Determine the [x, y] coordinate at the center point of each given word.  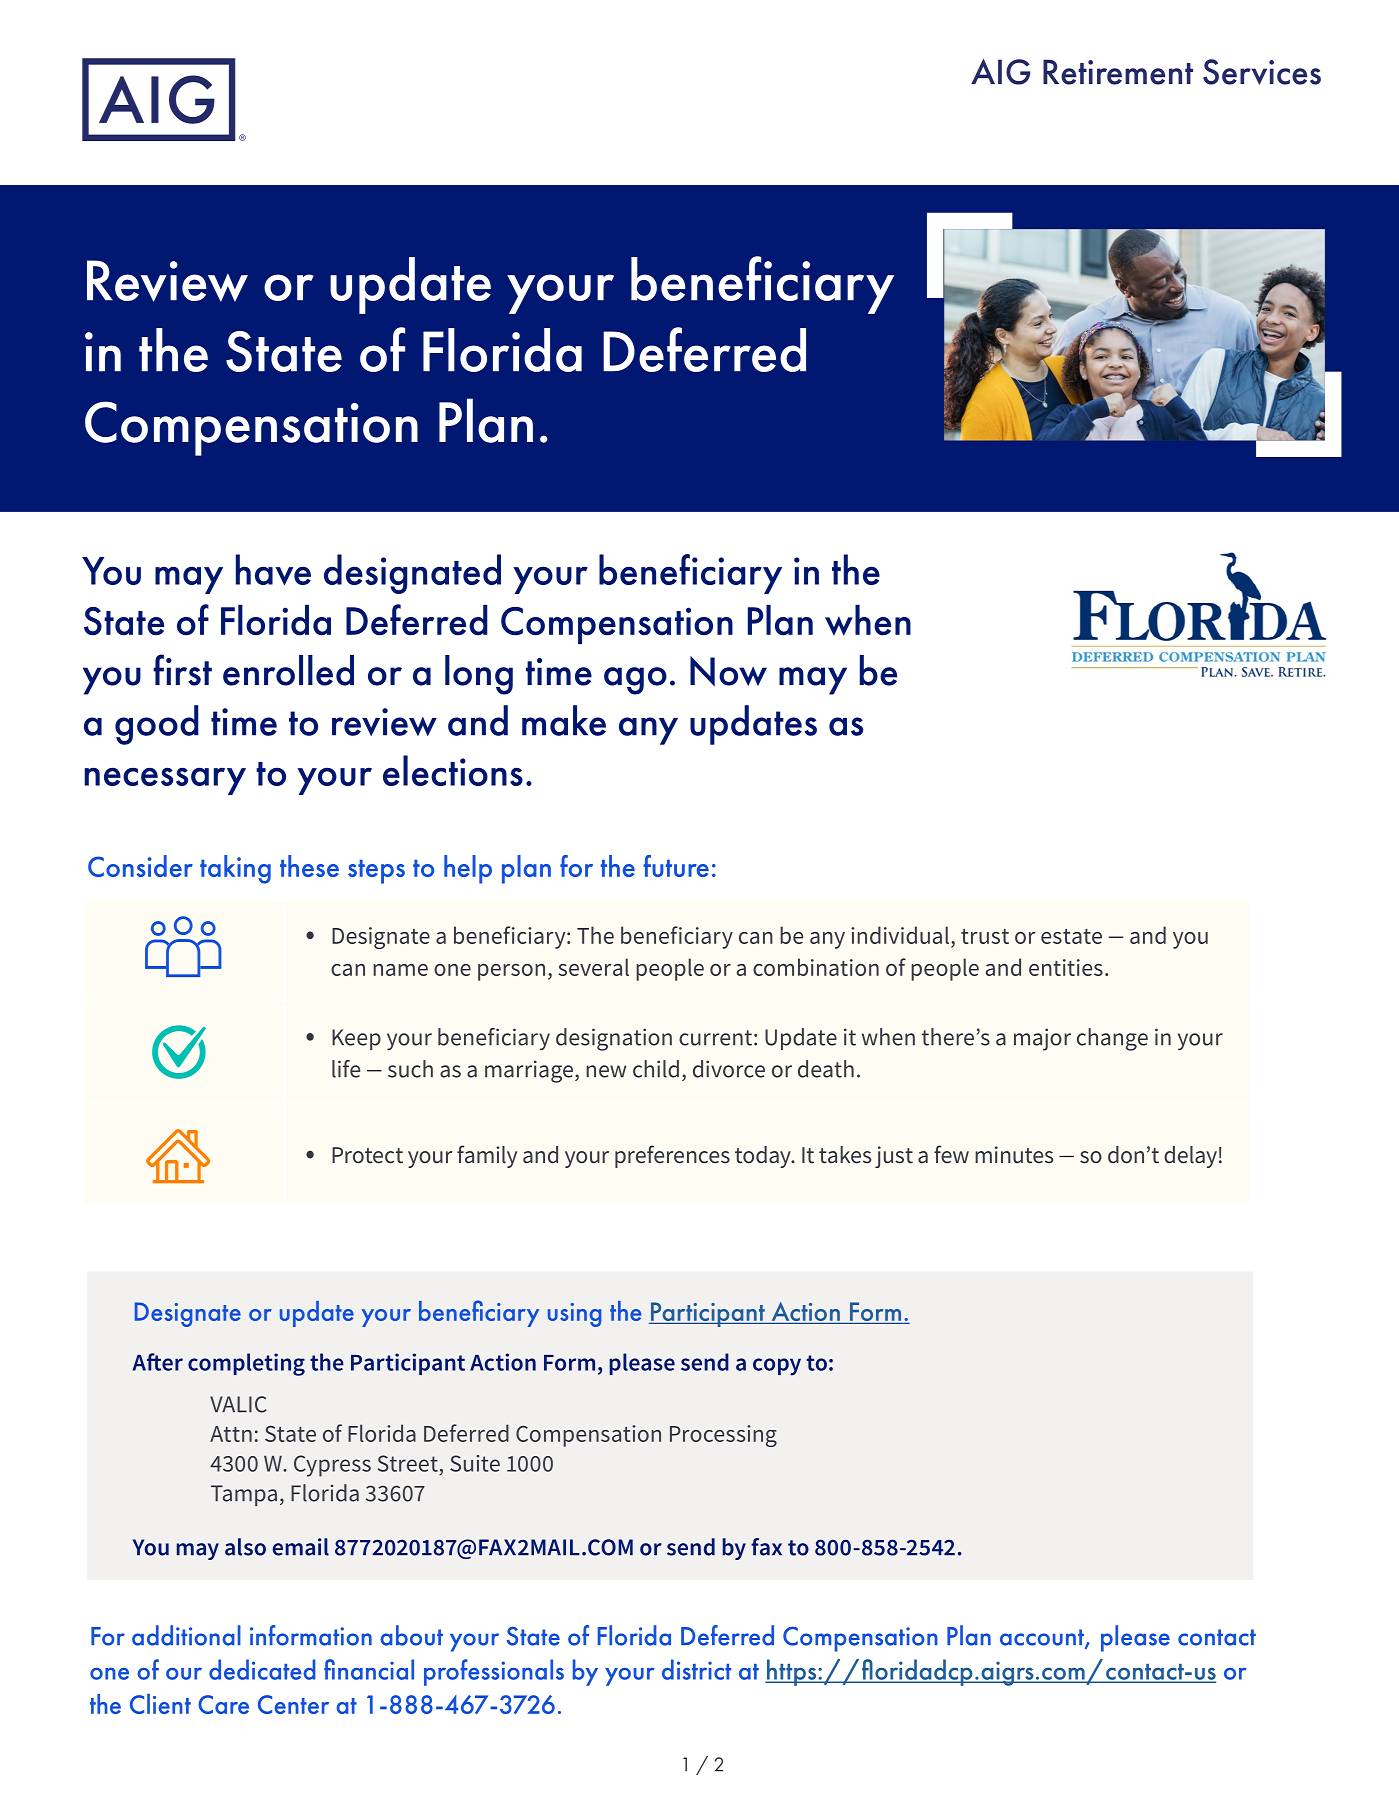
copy [777, 1367]
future [676, 866]
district [696, 1669]
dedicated [262, 1669]
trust [985, 936]
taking [235, 869]
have [273, 570]
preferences [672, 1156]
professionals [494, 1672]
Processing [723, 1436]
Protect [367, 1155]
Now [728, 671]
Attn [231, 1434]
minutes [1014, 1154]
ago [635, 681]
